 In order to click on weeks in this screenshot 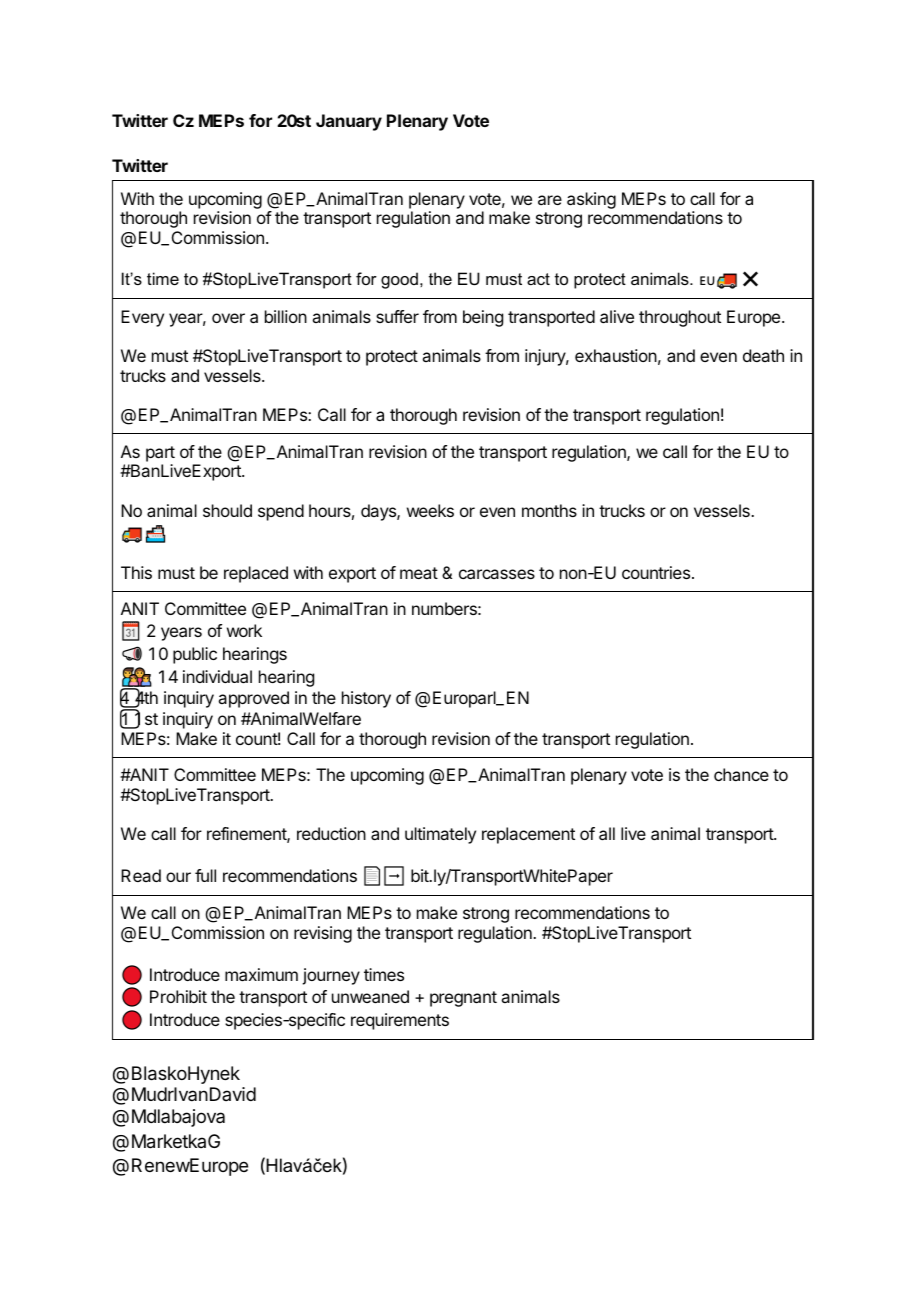, I will do `click(430, 510)`.
